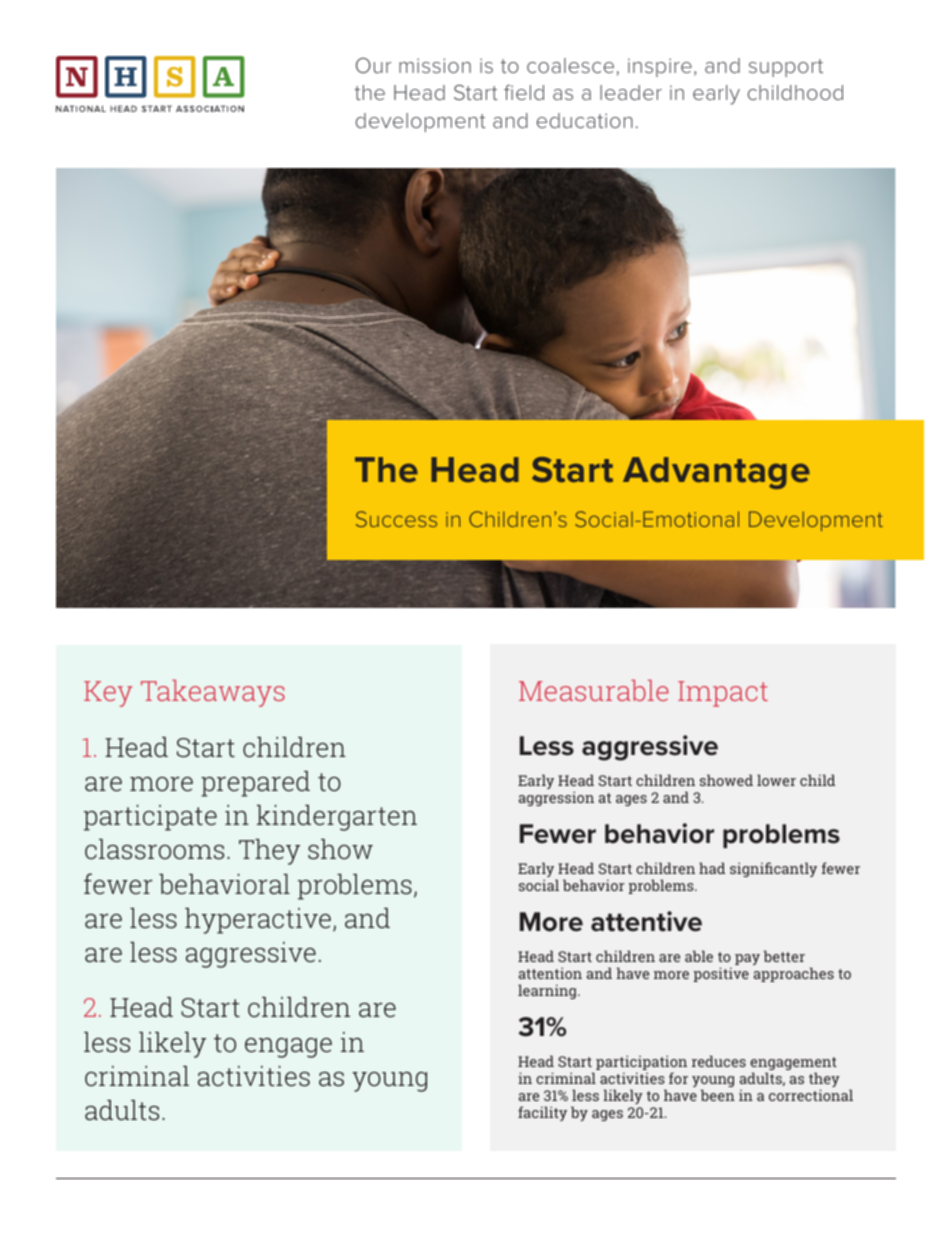 The image size is (952, 1233). I want to click on mission, so click(435, 65).
